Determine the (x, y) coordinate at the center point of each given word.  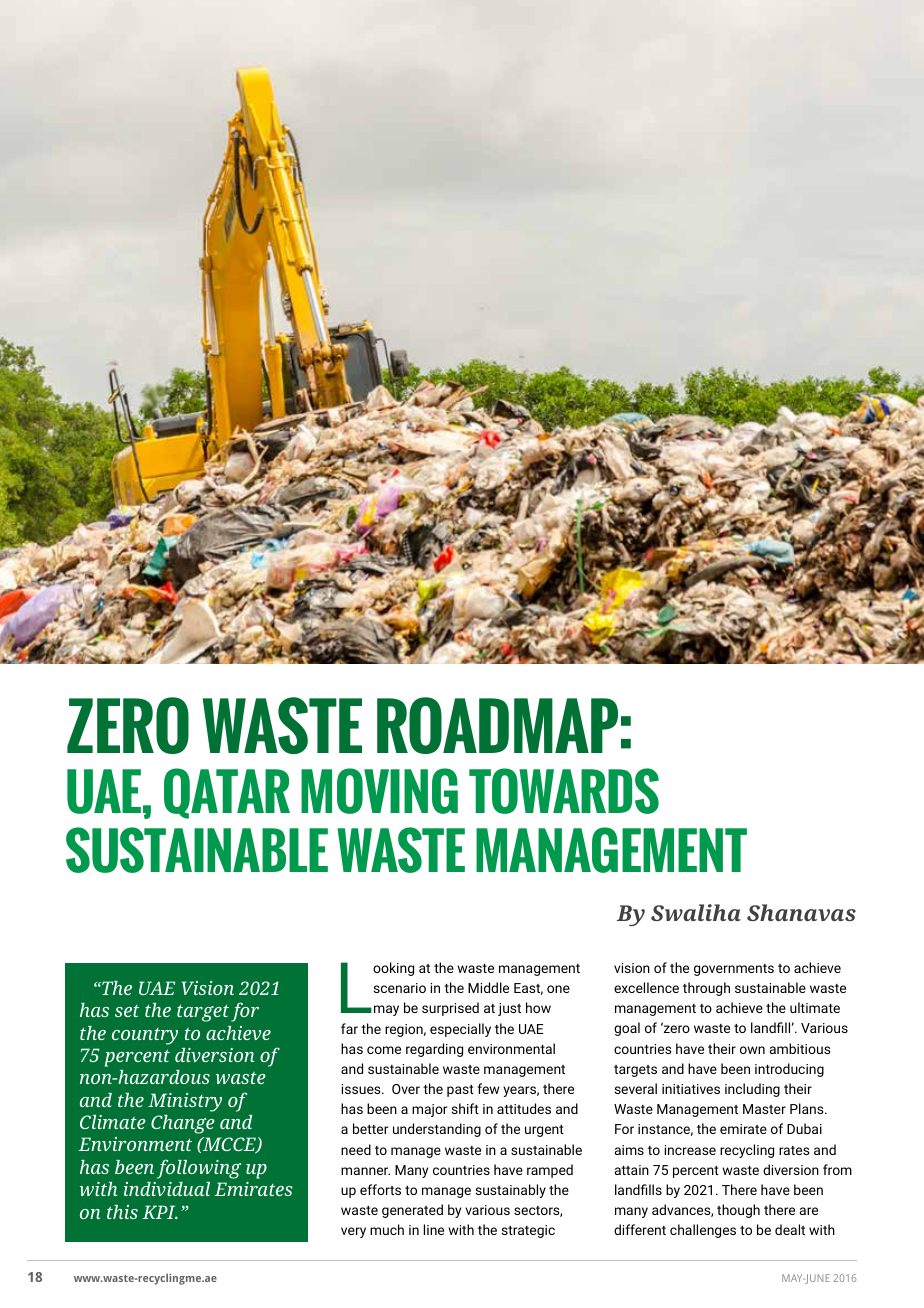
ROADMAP (497, 725)
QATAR (227, 793)
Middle (488, 987)
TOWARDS (564, 791)
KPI (160, 1212)
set (127, 1011)
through (706, 989)
